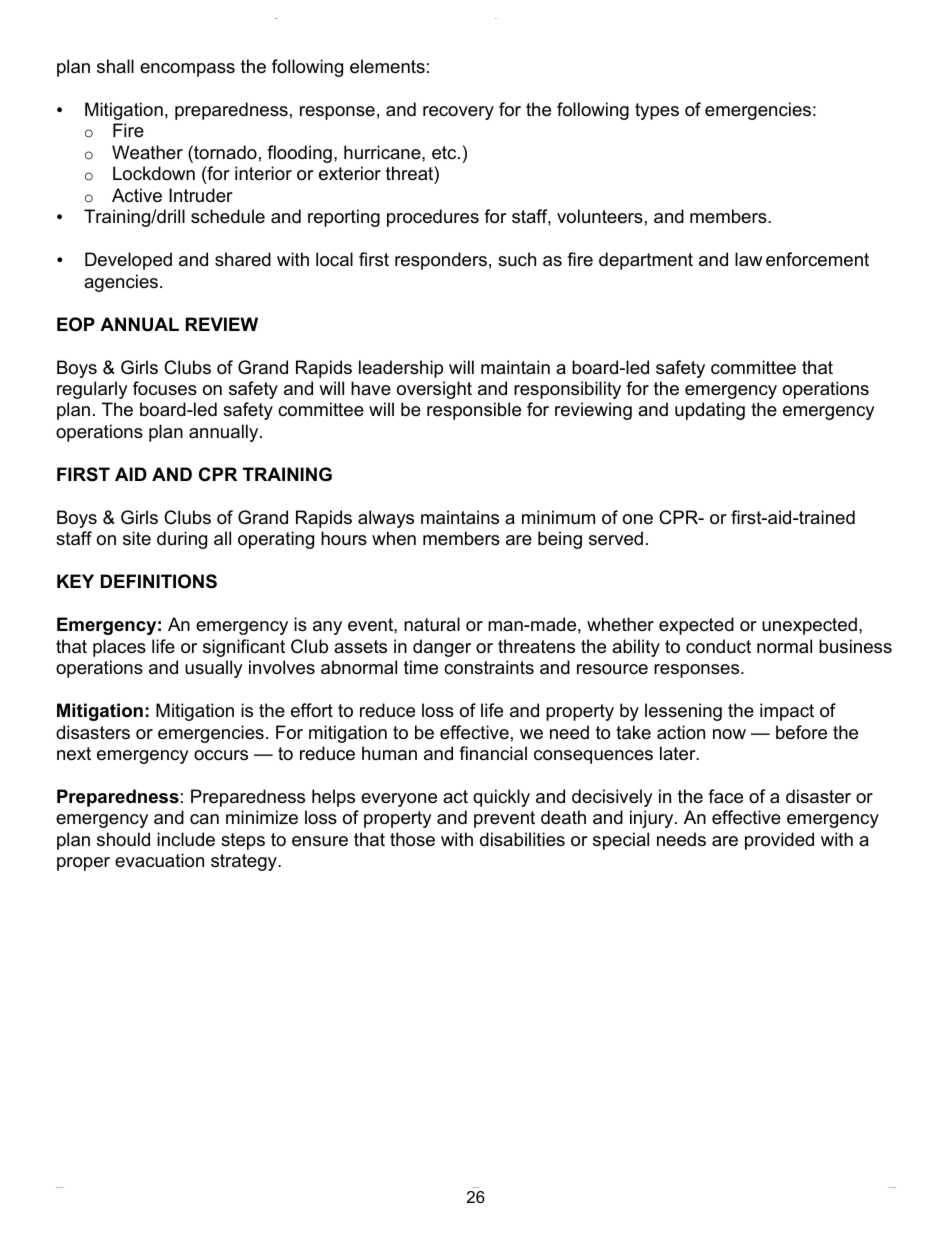  What do you see at coordinates (600, 216) in the document?
I see `volunteers` at bounding box center [600, 216].
